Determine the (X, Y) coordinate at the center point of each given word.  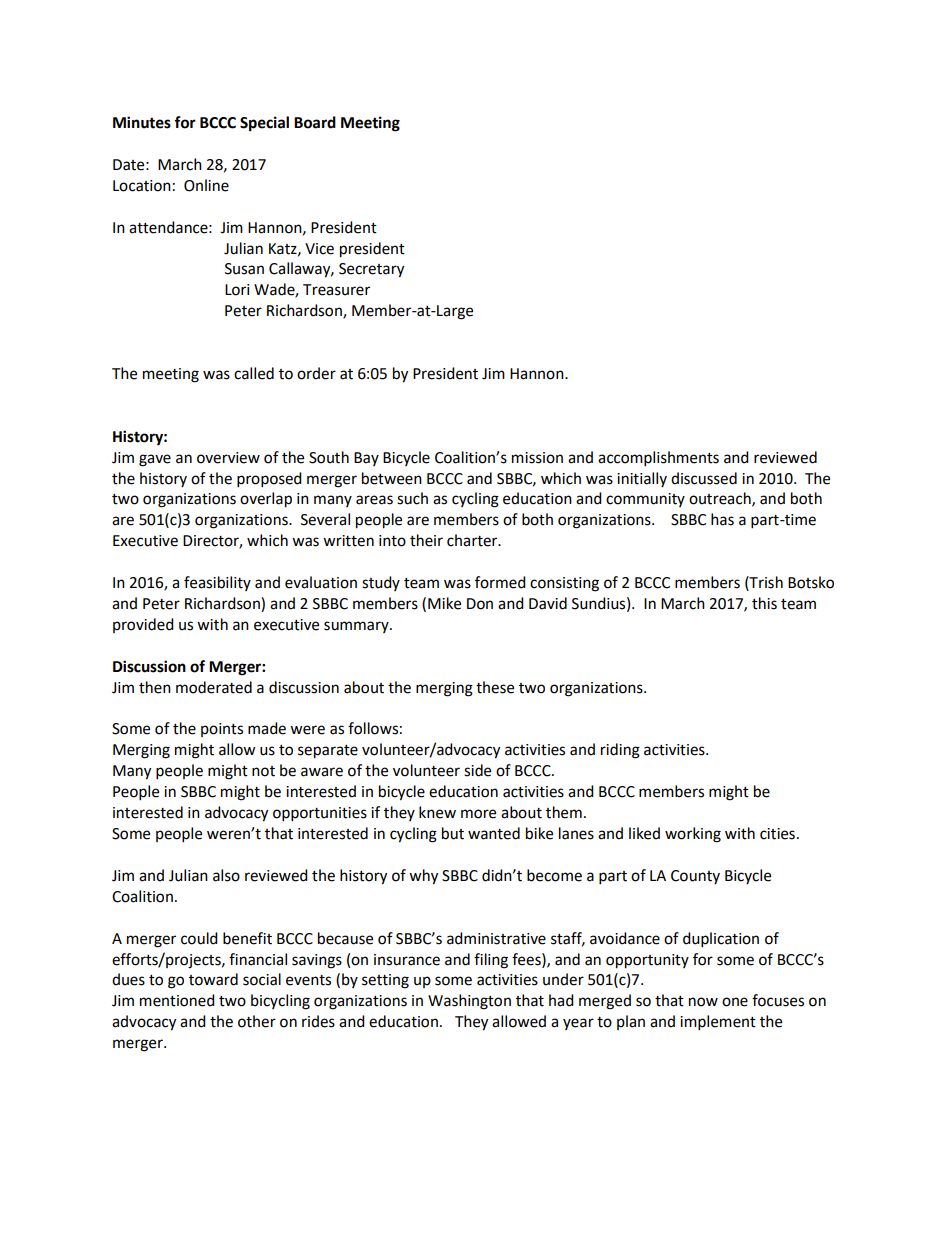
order (316, 373)
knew (437, 812)
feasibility (217, 583)
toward (213, 979)
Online (206, 185)
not (263, 771)
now (703, 1002)
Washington (469, 1002)
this (764, 603)
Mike (444, 603)
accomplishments (658, 459)
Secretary (371, 270)
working (693, 835)
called (254, 373)
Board (315, 122)
